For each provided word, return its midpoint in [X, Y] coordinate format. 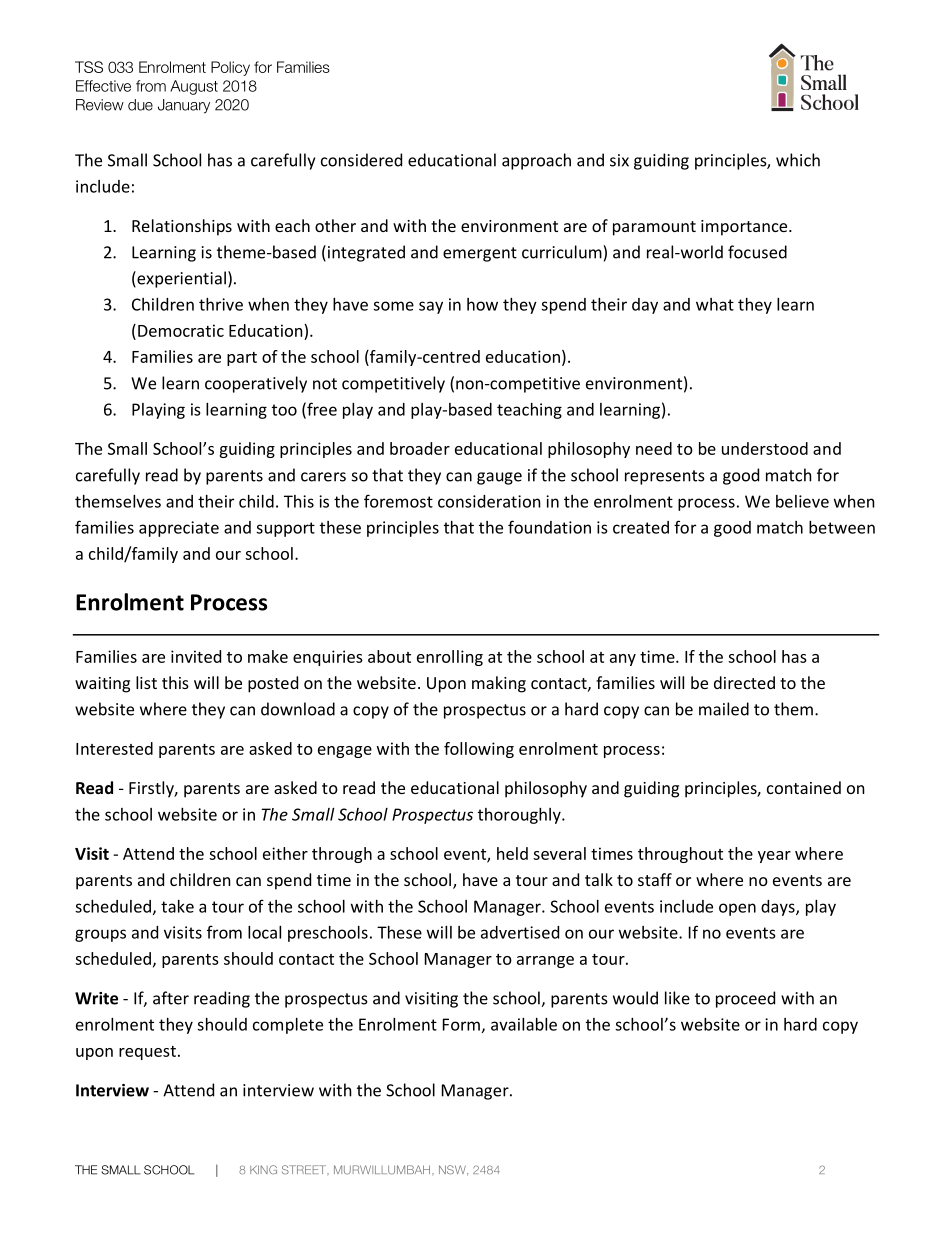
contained [804, 787]
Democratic [181, 330]
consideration [489, 501]
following [479, 750]
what [715, 304]
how [482, 304]
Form [461, 1024]
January [184, 106]
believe [802, 501]
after [171, 998]
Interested [114, 748]
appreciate [179, 529]
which [798, 160]
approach [536, 161]
